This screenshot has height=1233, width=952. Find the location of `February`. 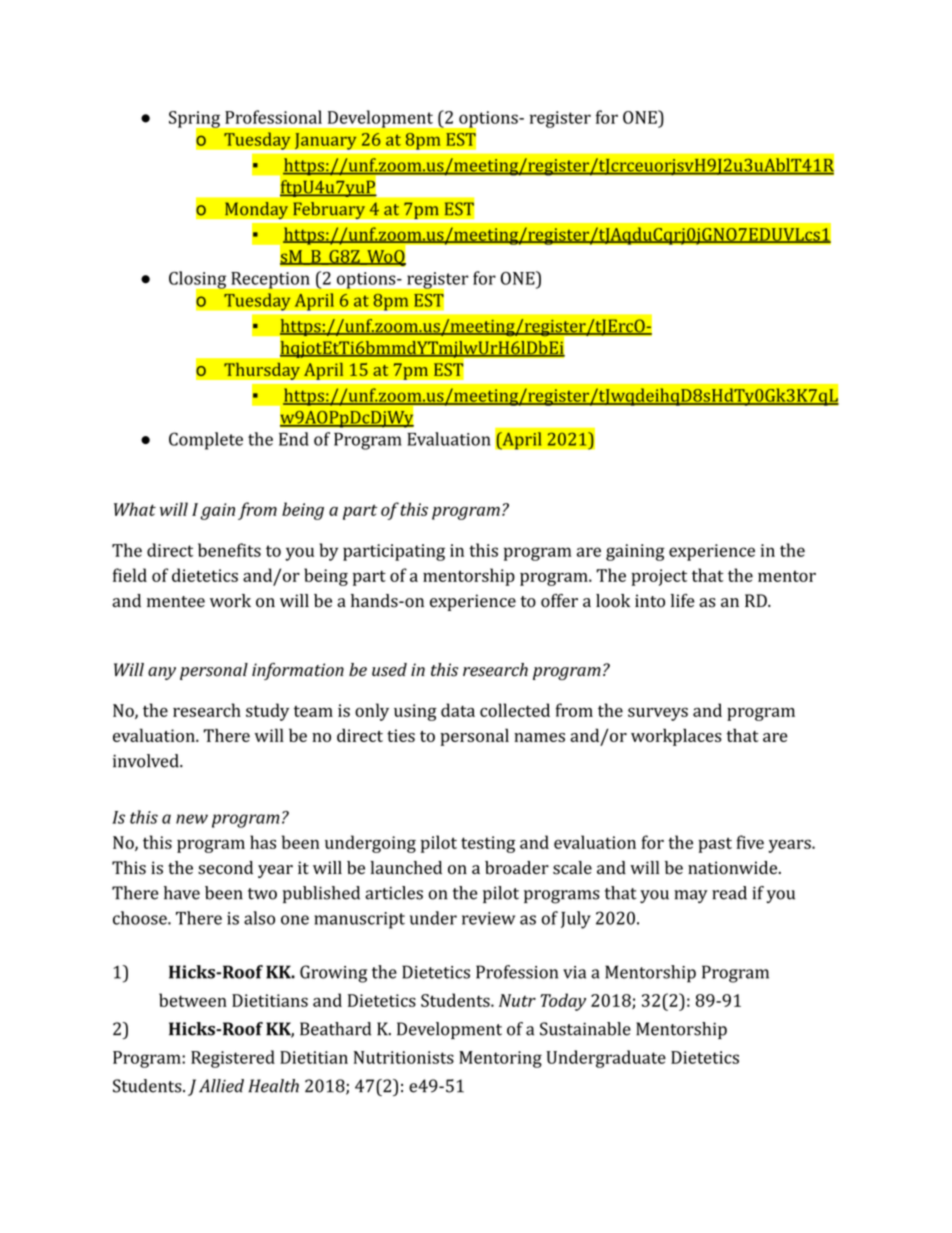

February is located at coordinates (329, 212).
